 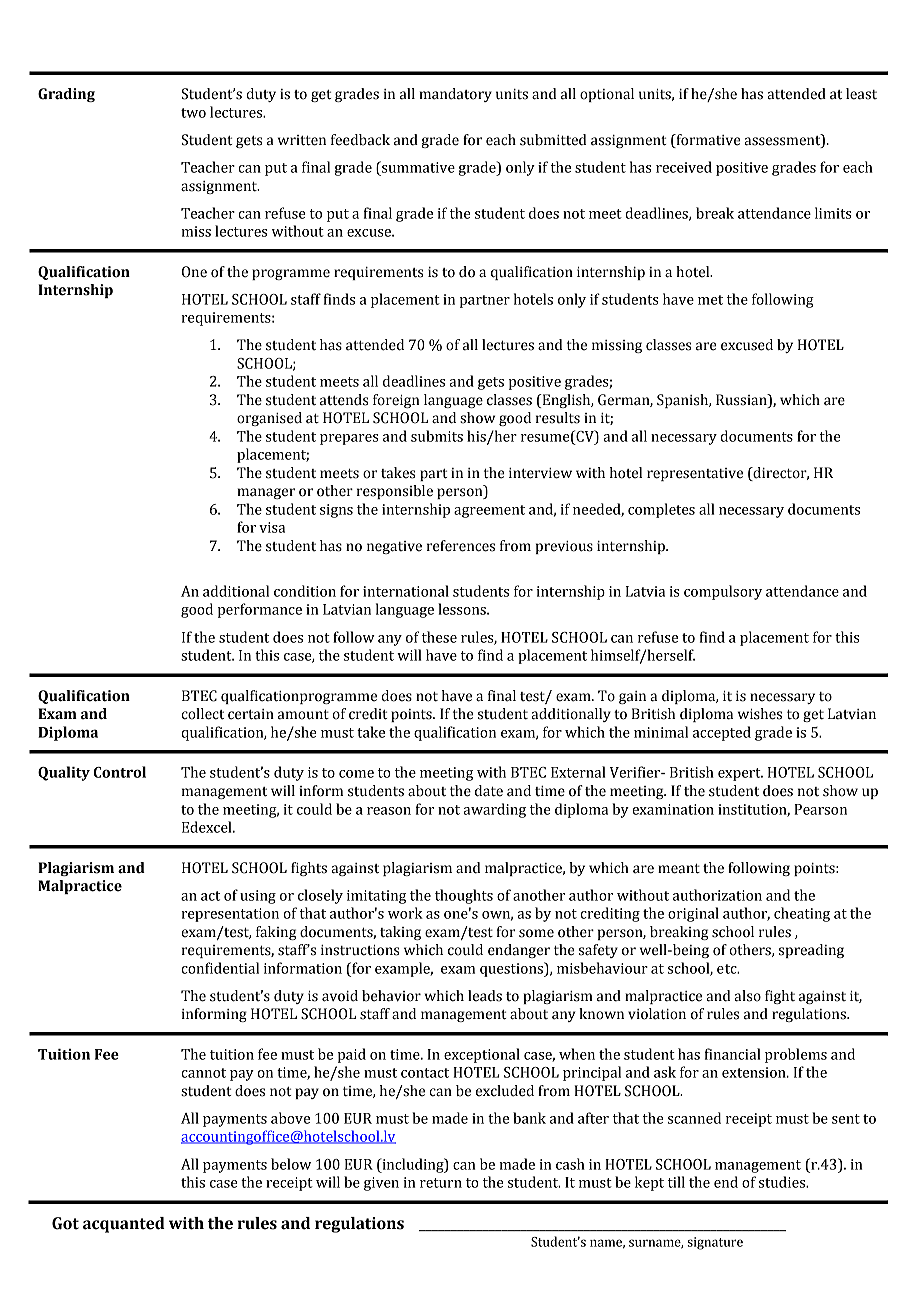 What do you see at coordinates (461, 546) in the image?
I see `references` at bounding box center [461, 546].
